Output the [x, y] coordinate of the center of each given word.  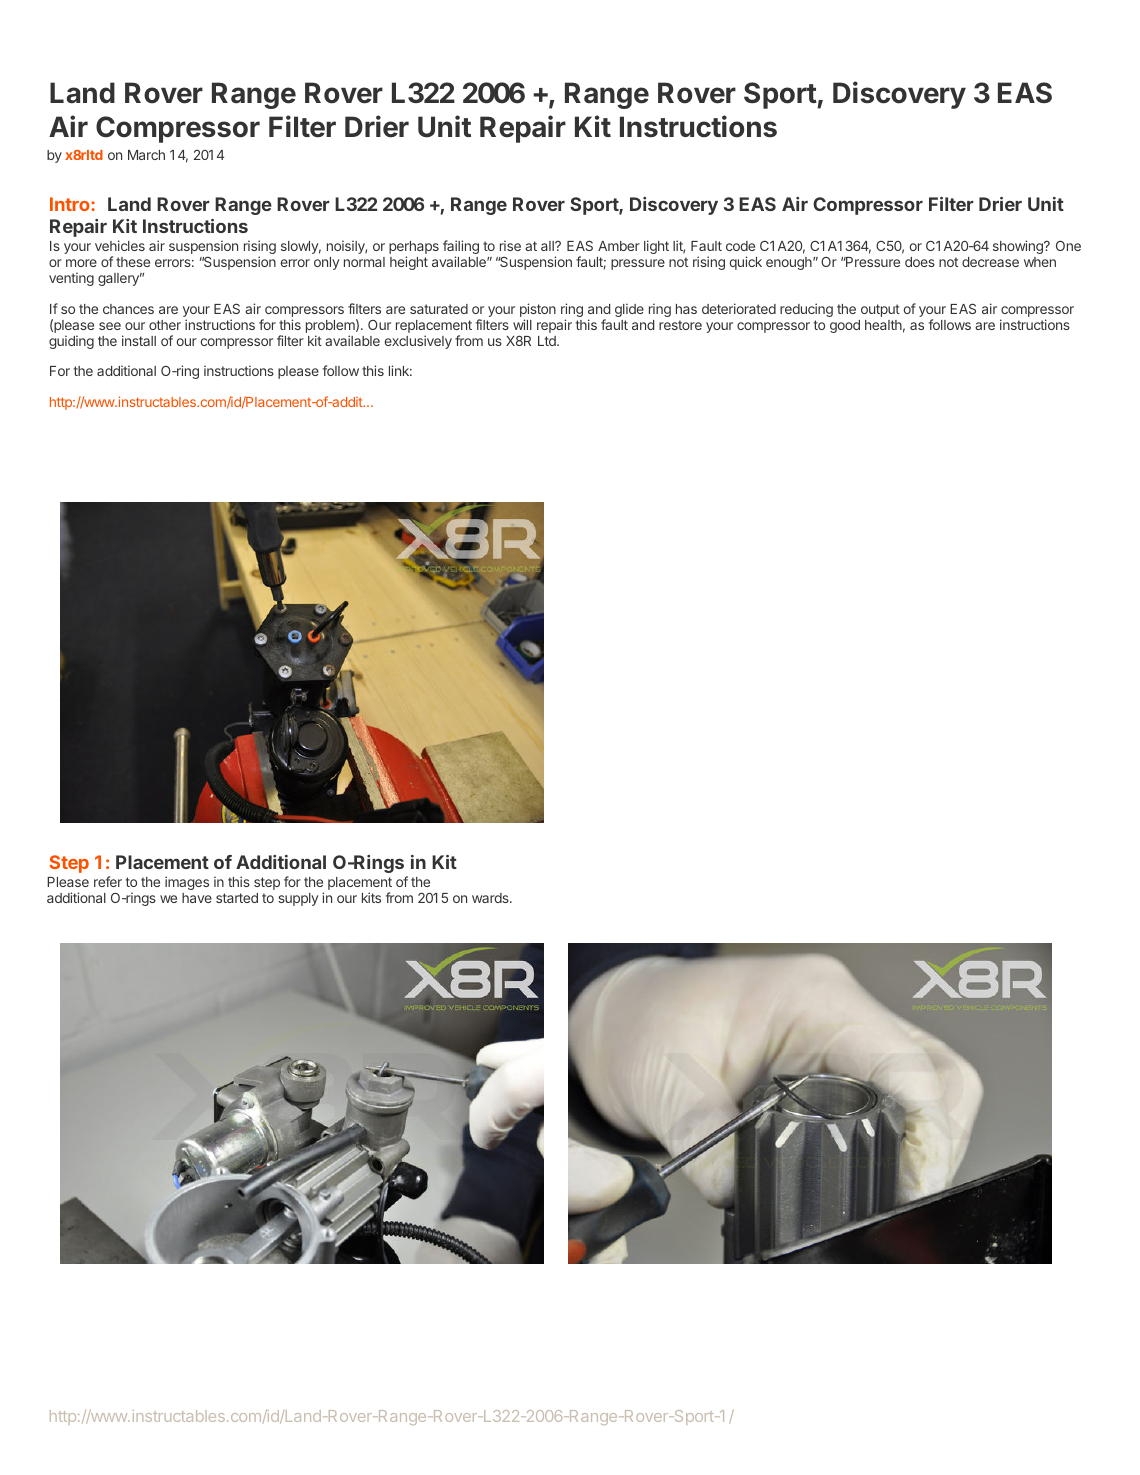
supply [298, 899]
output [880, 310]
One [1068, 245]
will [522, 324]
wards [491, 898]
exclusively [418, 342]
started [237, 898]
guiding [71, 342]
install [139, 340]
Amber [619, 246]
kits [371, 897]
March [146, 155]
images [187, 883]
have [197, 898]
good [845, 326]
